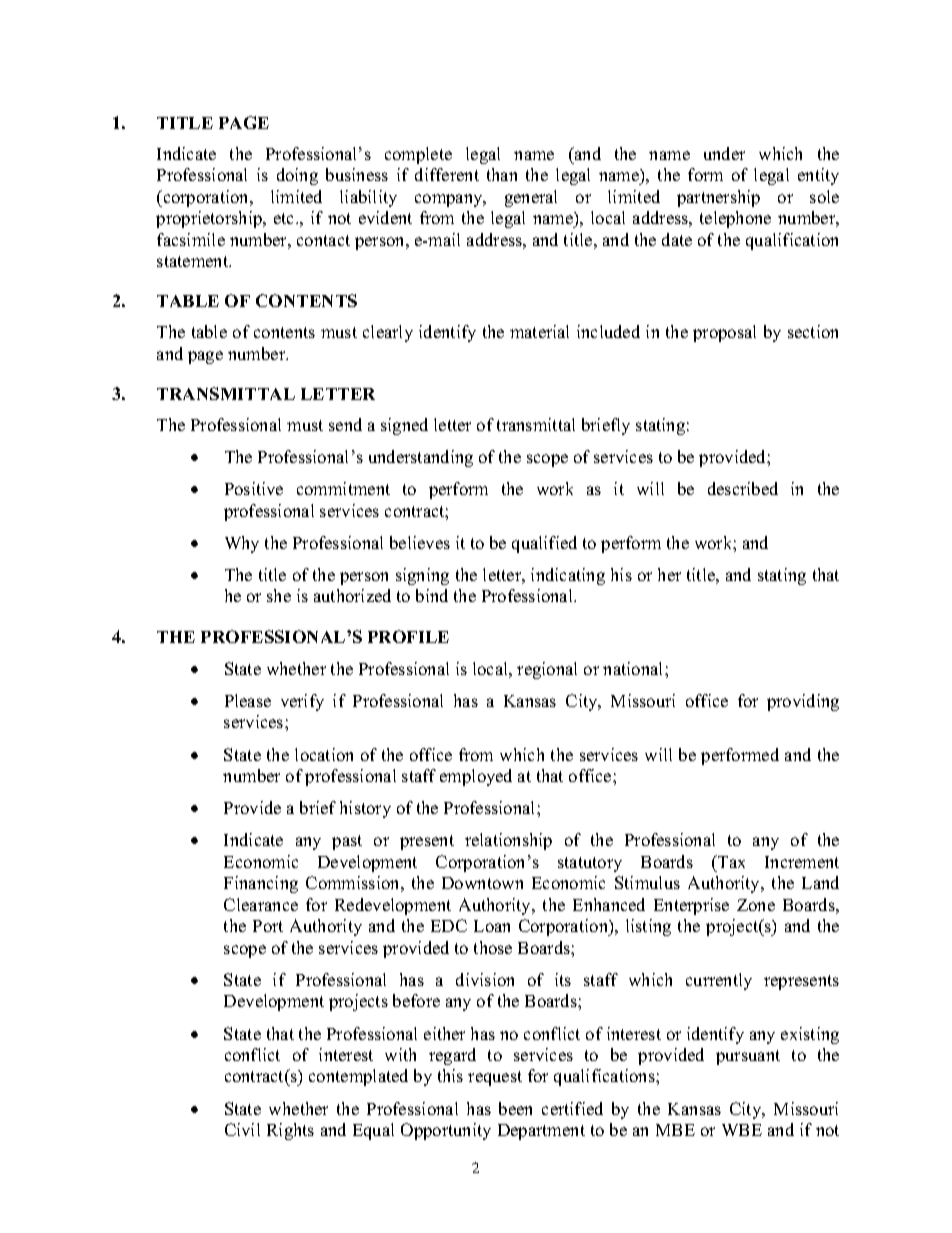 The width and height of the screenshot is (952, 1233). Describe the element at coordinates (297, 176) in the screenshot. I see `doing` at that location.
